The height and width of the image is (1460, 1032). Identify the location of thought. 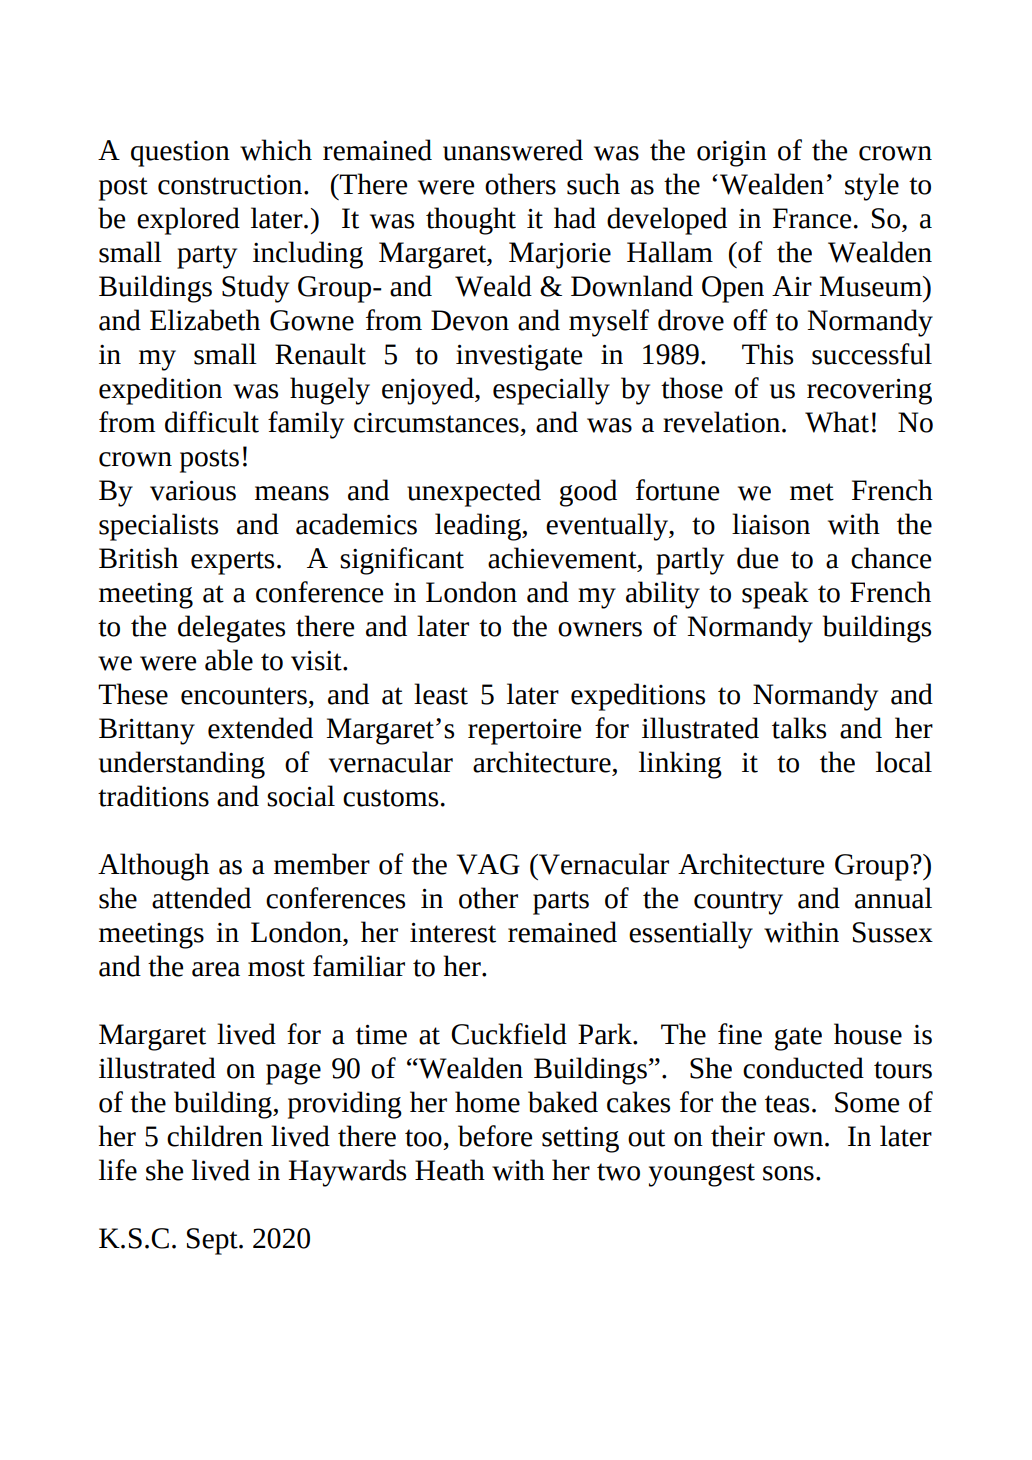
(471, 221).
